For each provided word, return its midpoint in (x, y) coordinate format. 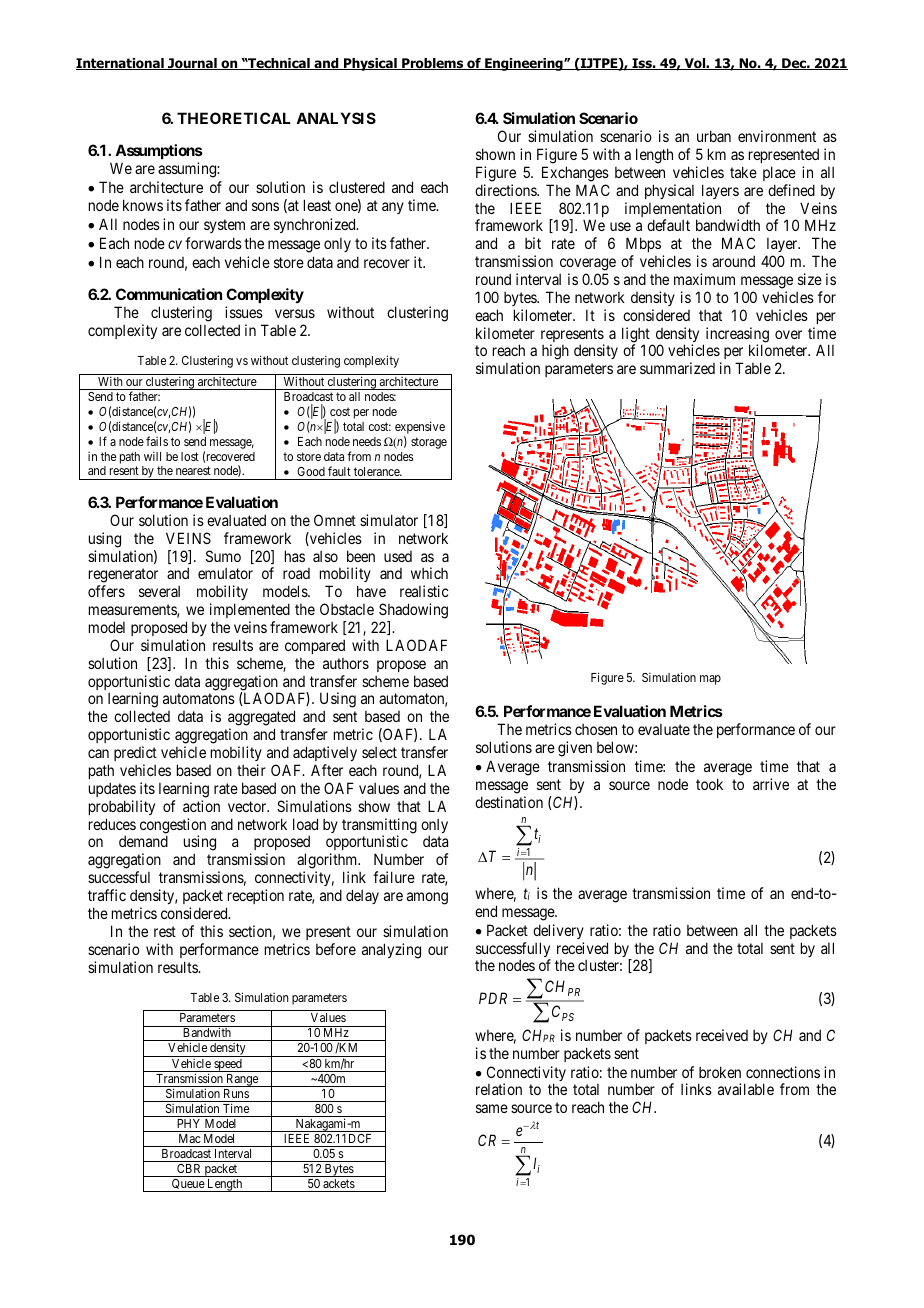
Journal (192, 64)
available (746, 1089)
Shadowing (413, 611)
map (710, 680)
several (159, 591)
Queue (188, 1185)
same (492, 1108)
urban (714, 136)
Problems (433, 64)
